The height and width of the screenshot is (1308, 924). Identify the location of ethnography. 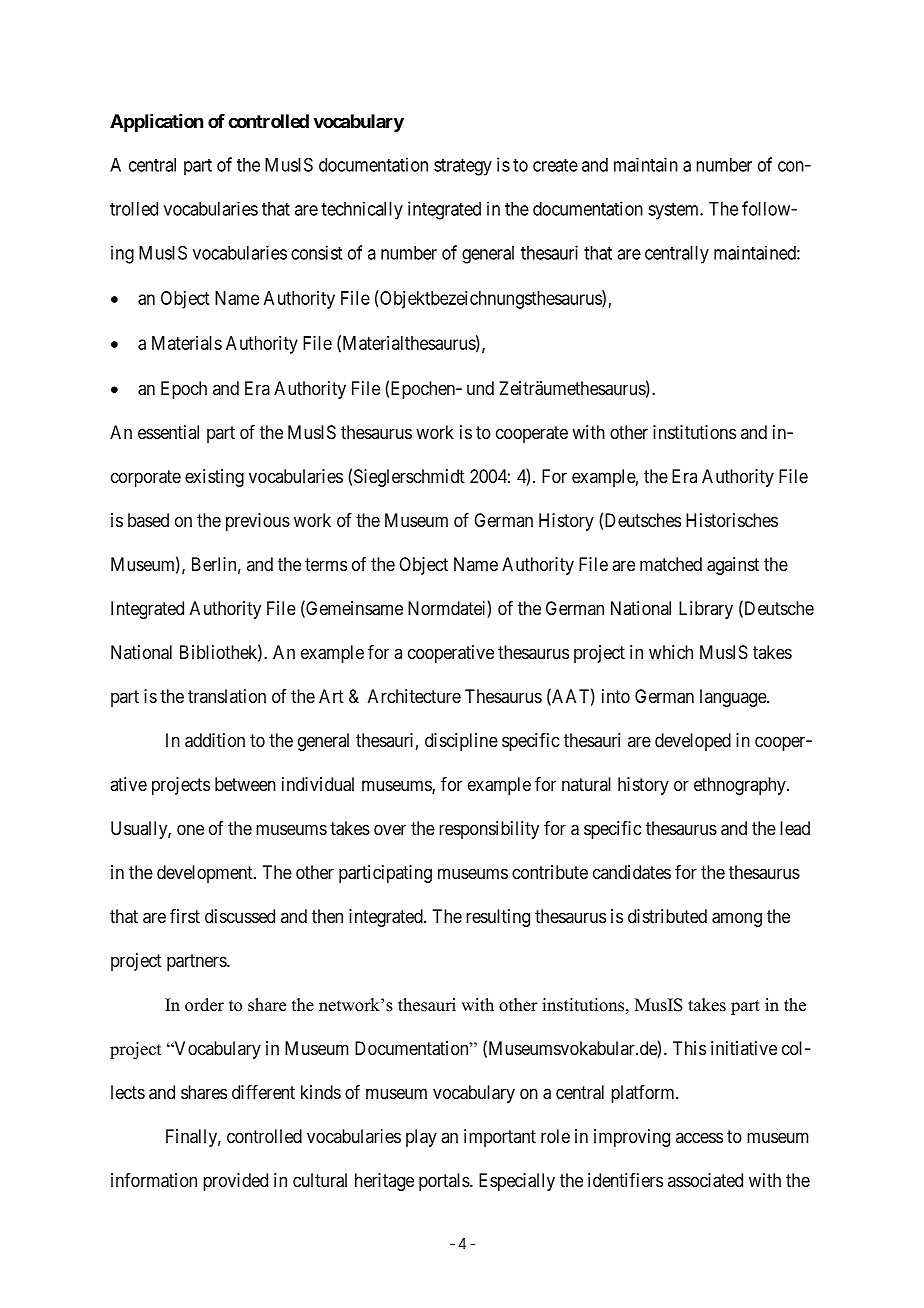
(741, 786).
